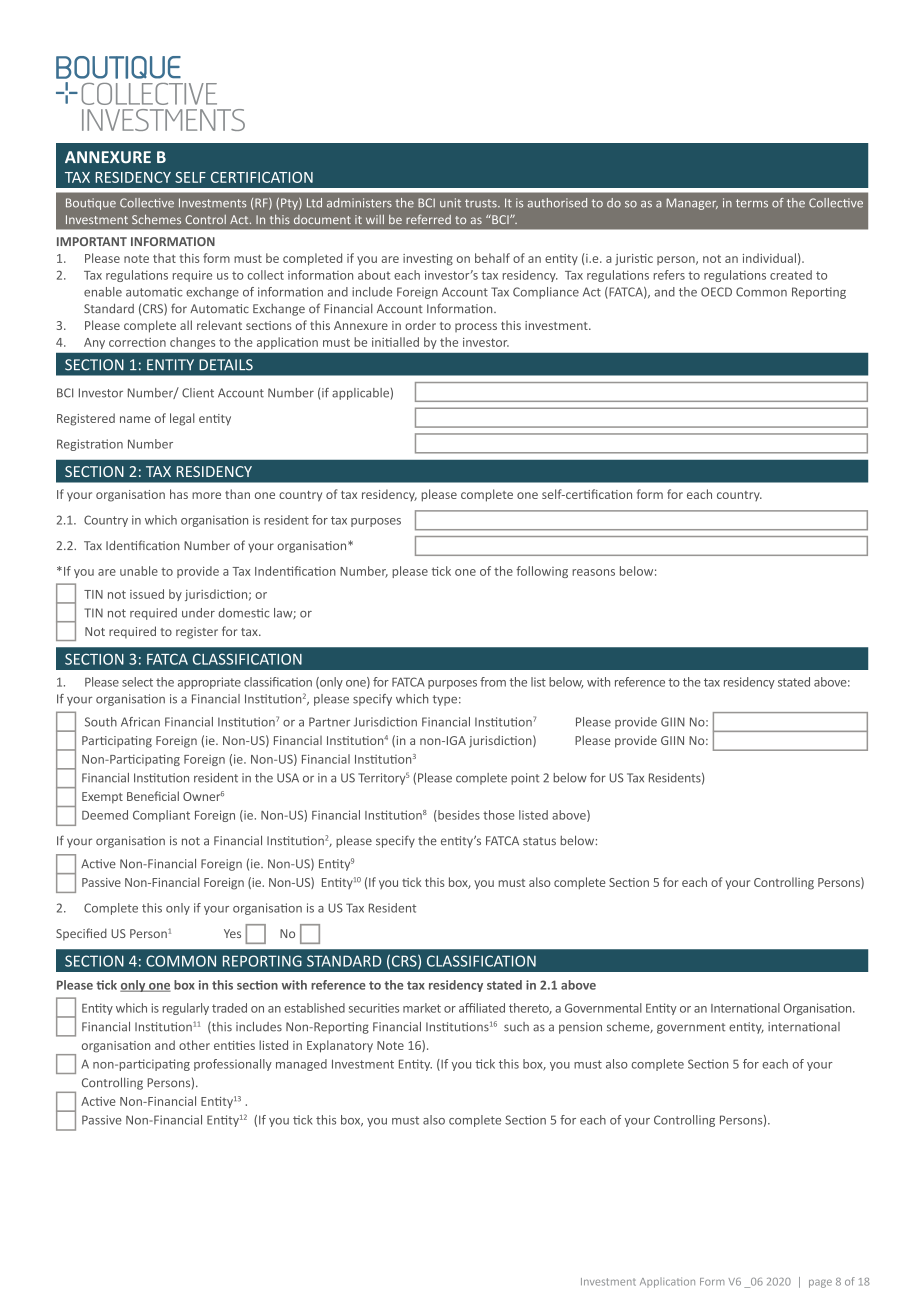  Describe the element at coordinates (164, 258) in the page. I see `that` at that location.
